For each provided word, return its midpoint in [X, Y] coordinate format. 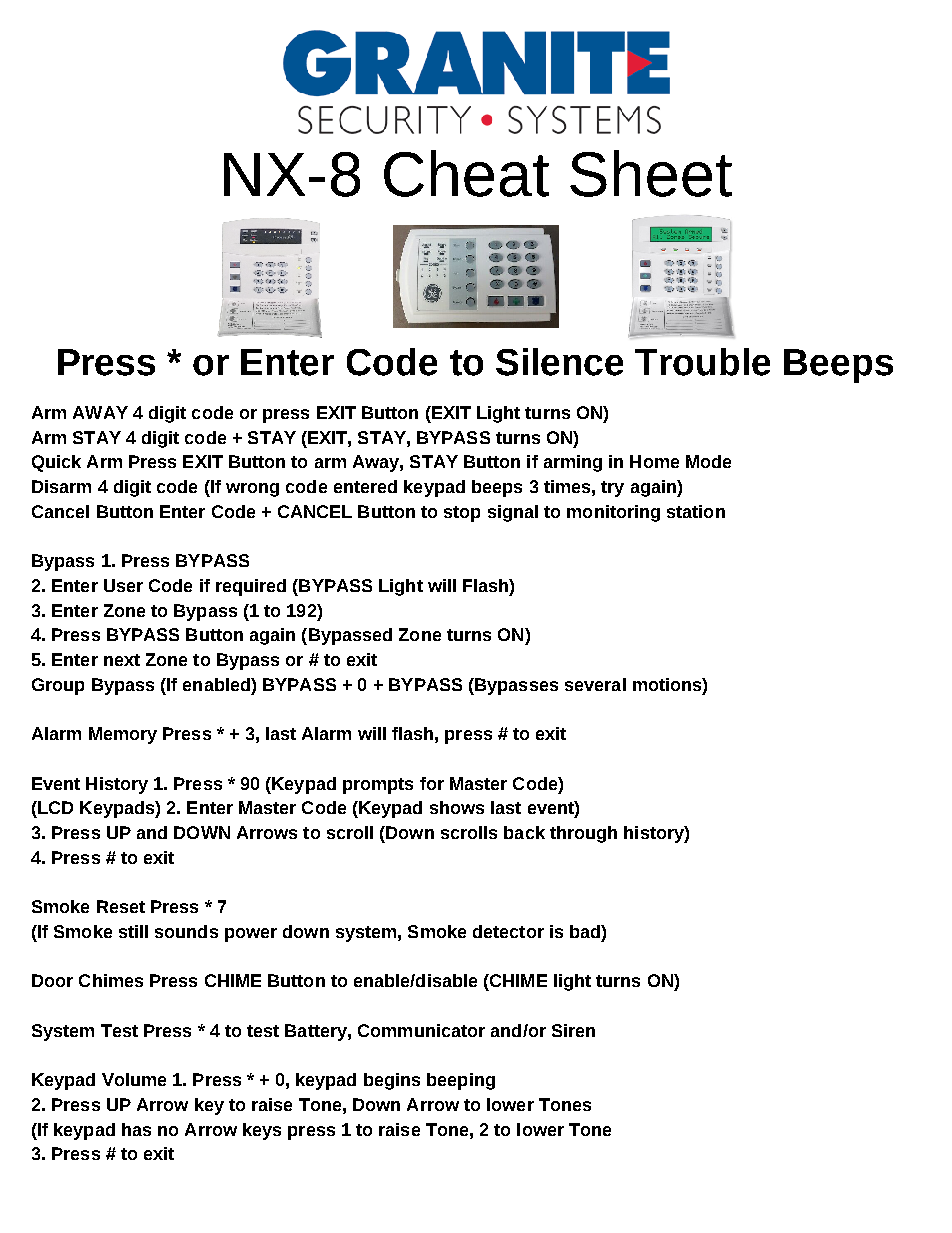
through [583, 834]
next [122, 660]
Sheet [651, 173]
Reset [121, 906]
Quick [56, 463]
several [595, 684]
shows [457, 807]
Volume [134, 1079]
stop [462, 514]
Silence [559, 362]
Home [654, 461]
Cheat [466, 173]
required [251, 587]
